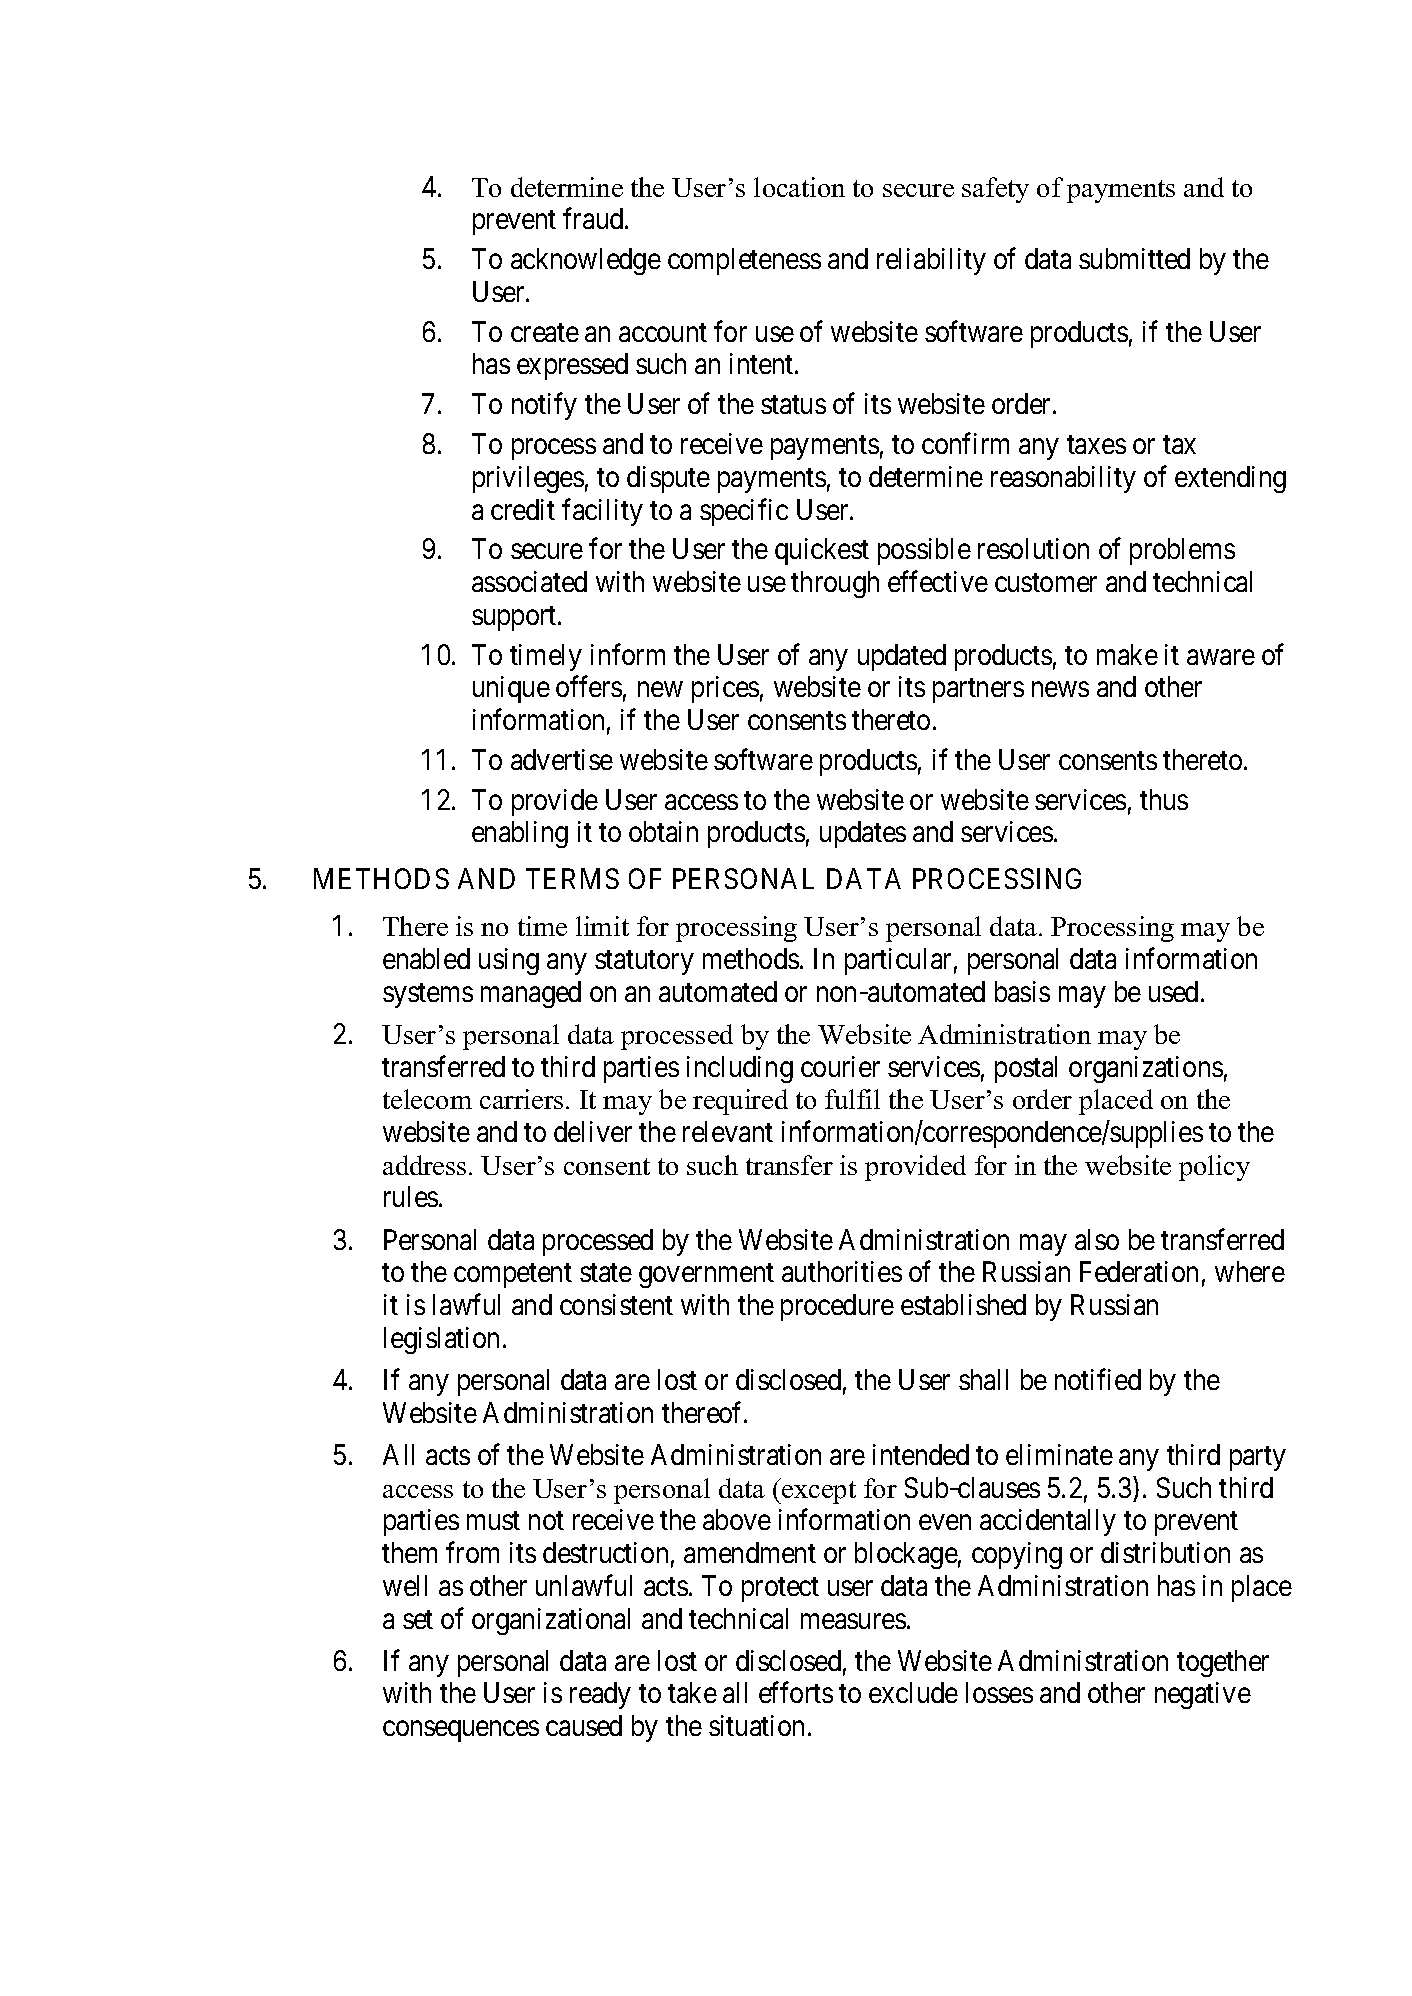 This page has width=1412, height=1996. Describe the element at coordinates (1139, 1271) in the page. I see `Federation` at that location.
